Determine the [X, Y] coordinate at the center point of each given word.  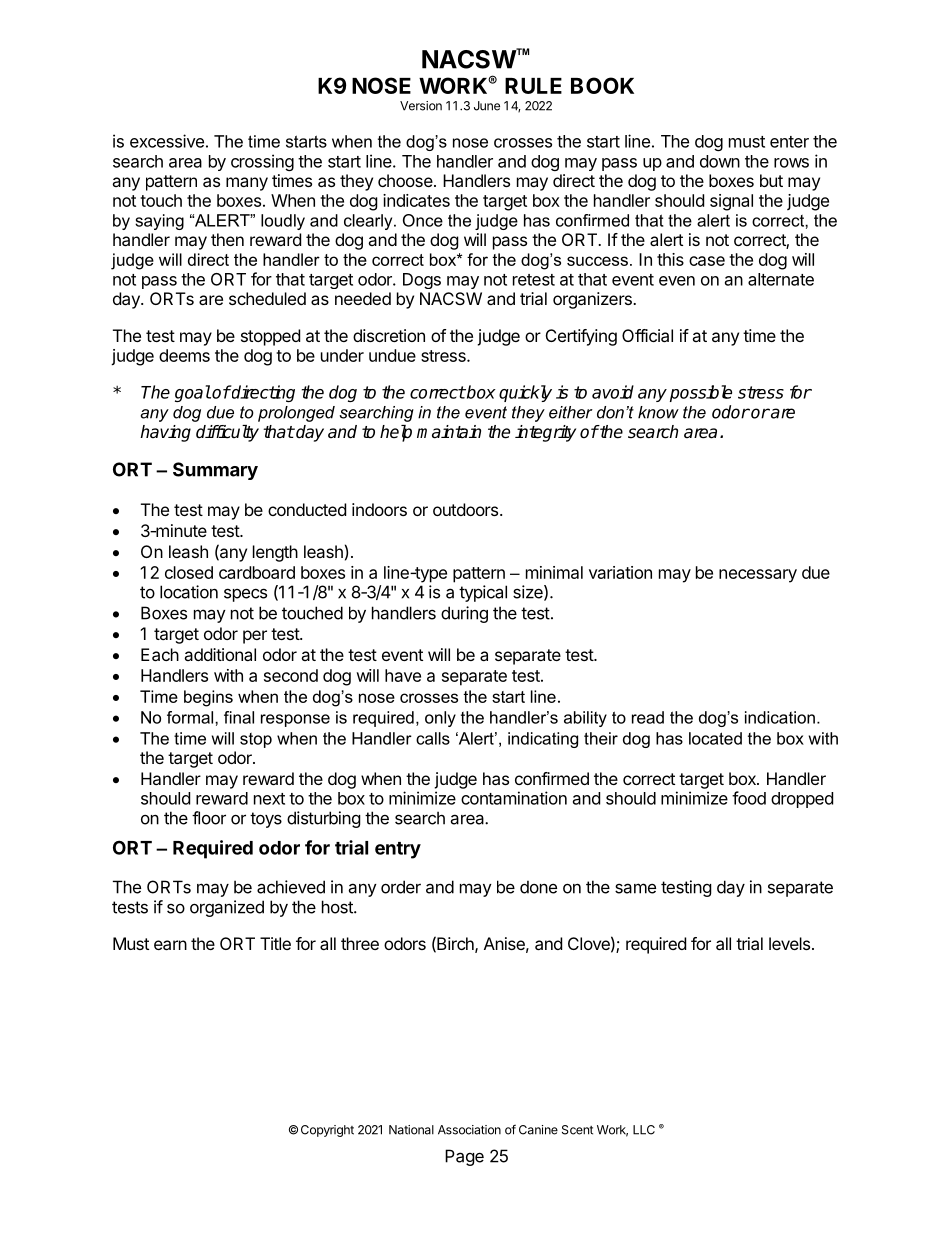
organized [227, 908]
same [635, 888]
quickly [525, 393]
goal [193, 393]
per [255, 637]
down [720, 161]
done [538, 887]
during [464, 614]
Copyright [327, 1131]
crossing [262, 162]
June [487, 106]
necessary [758, 576]
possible [701, 393]
